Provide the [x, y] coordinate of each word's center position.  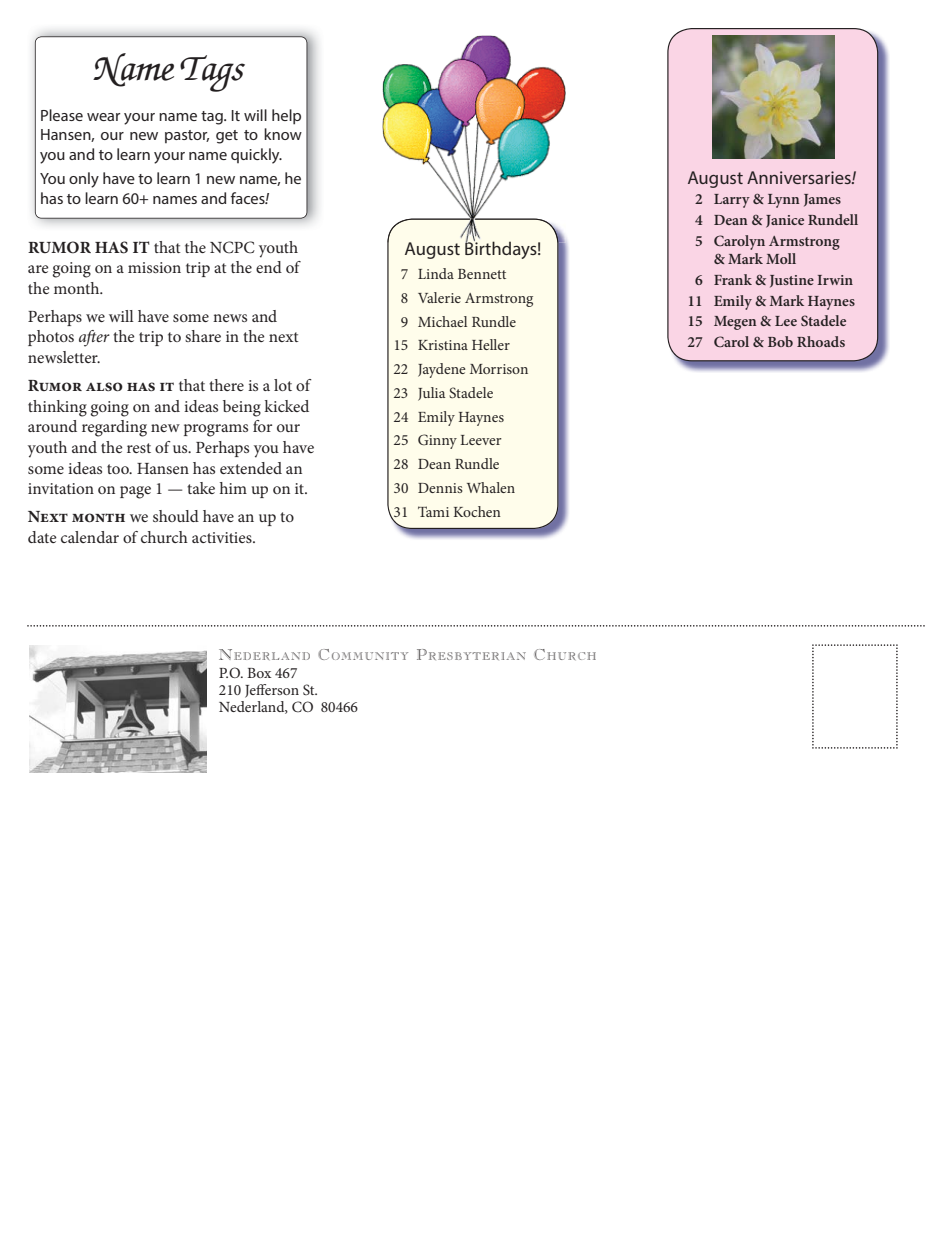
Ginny [437, 441]
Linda [436, 273]
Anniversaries [800, 177]
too [119, 469]
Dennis [440, 488]
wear [103, 117]
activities [223, 537]
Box [259, 673]
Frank [733, 279]
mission [154, 267]
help [286, 117]
